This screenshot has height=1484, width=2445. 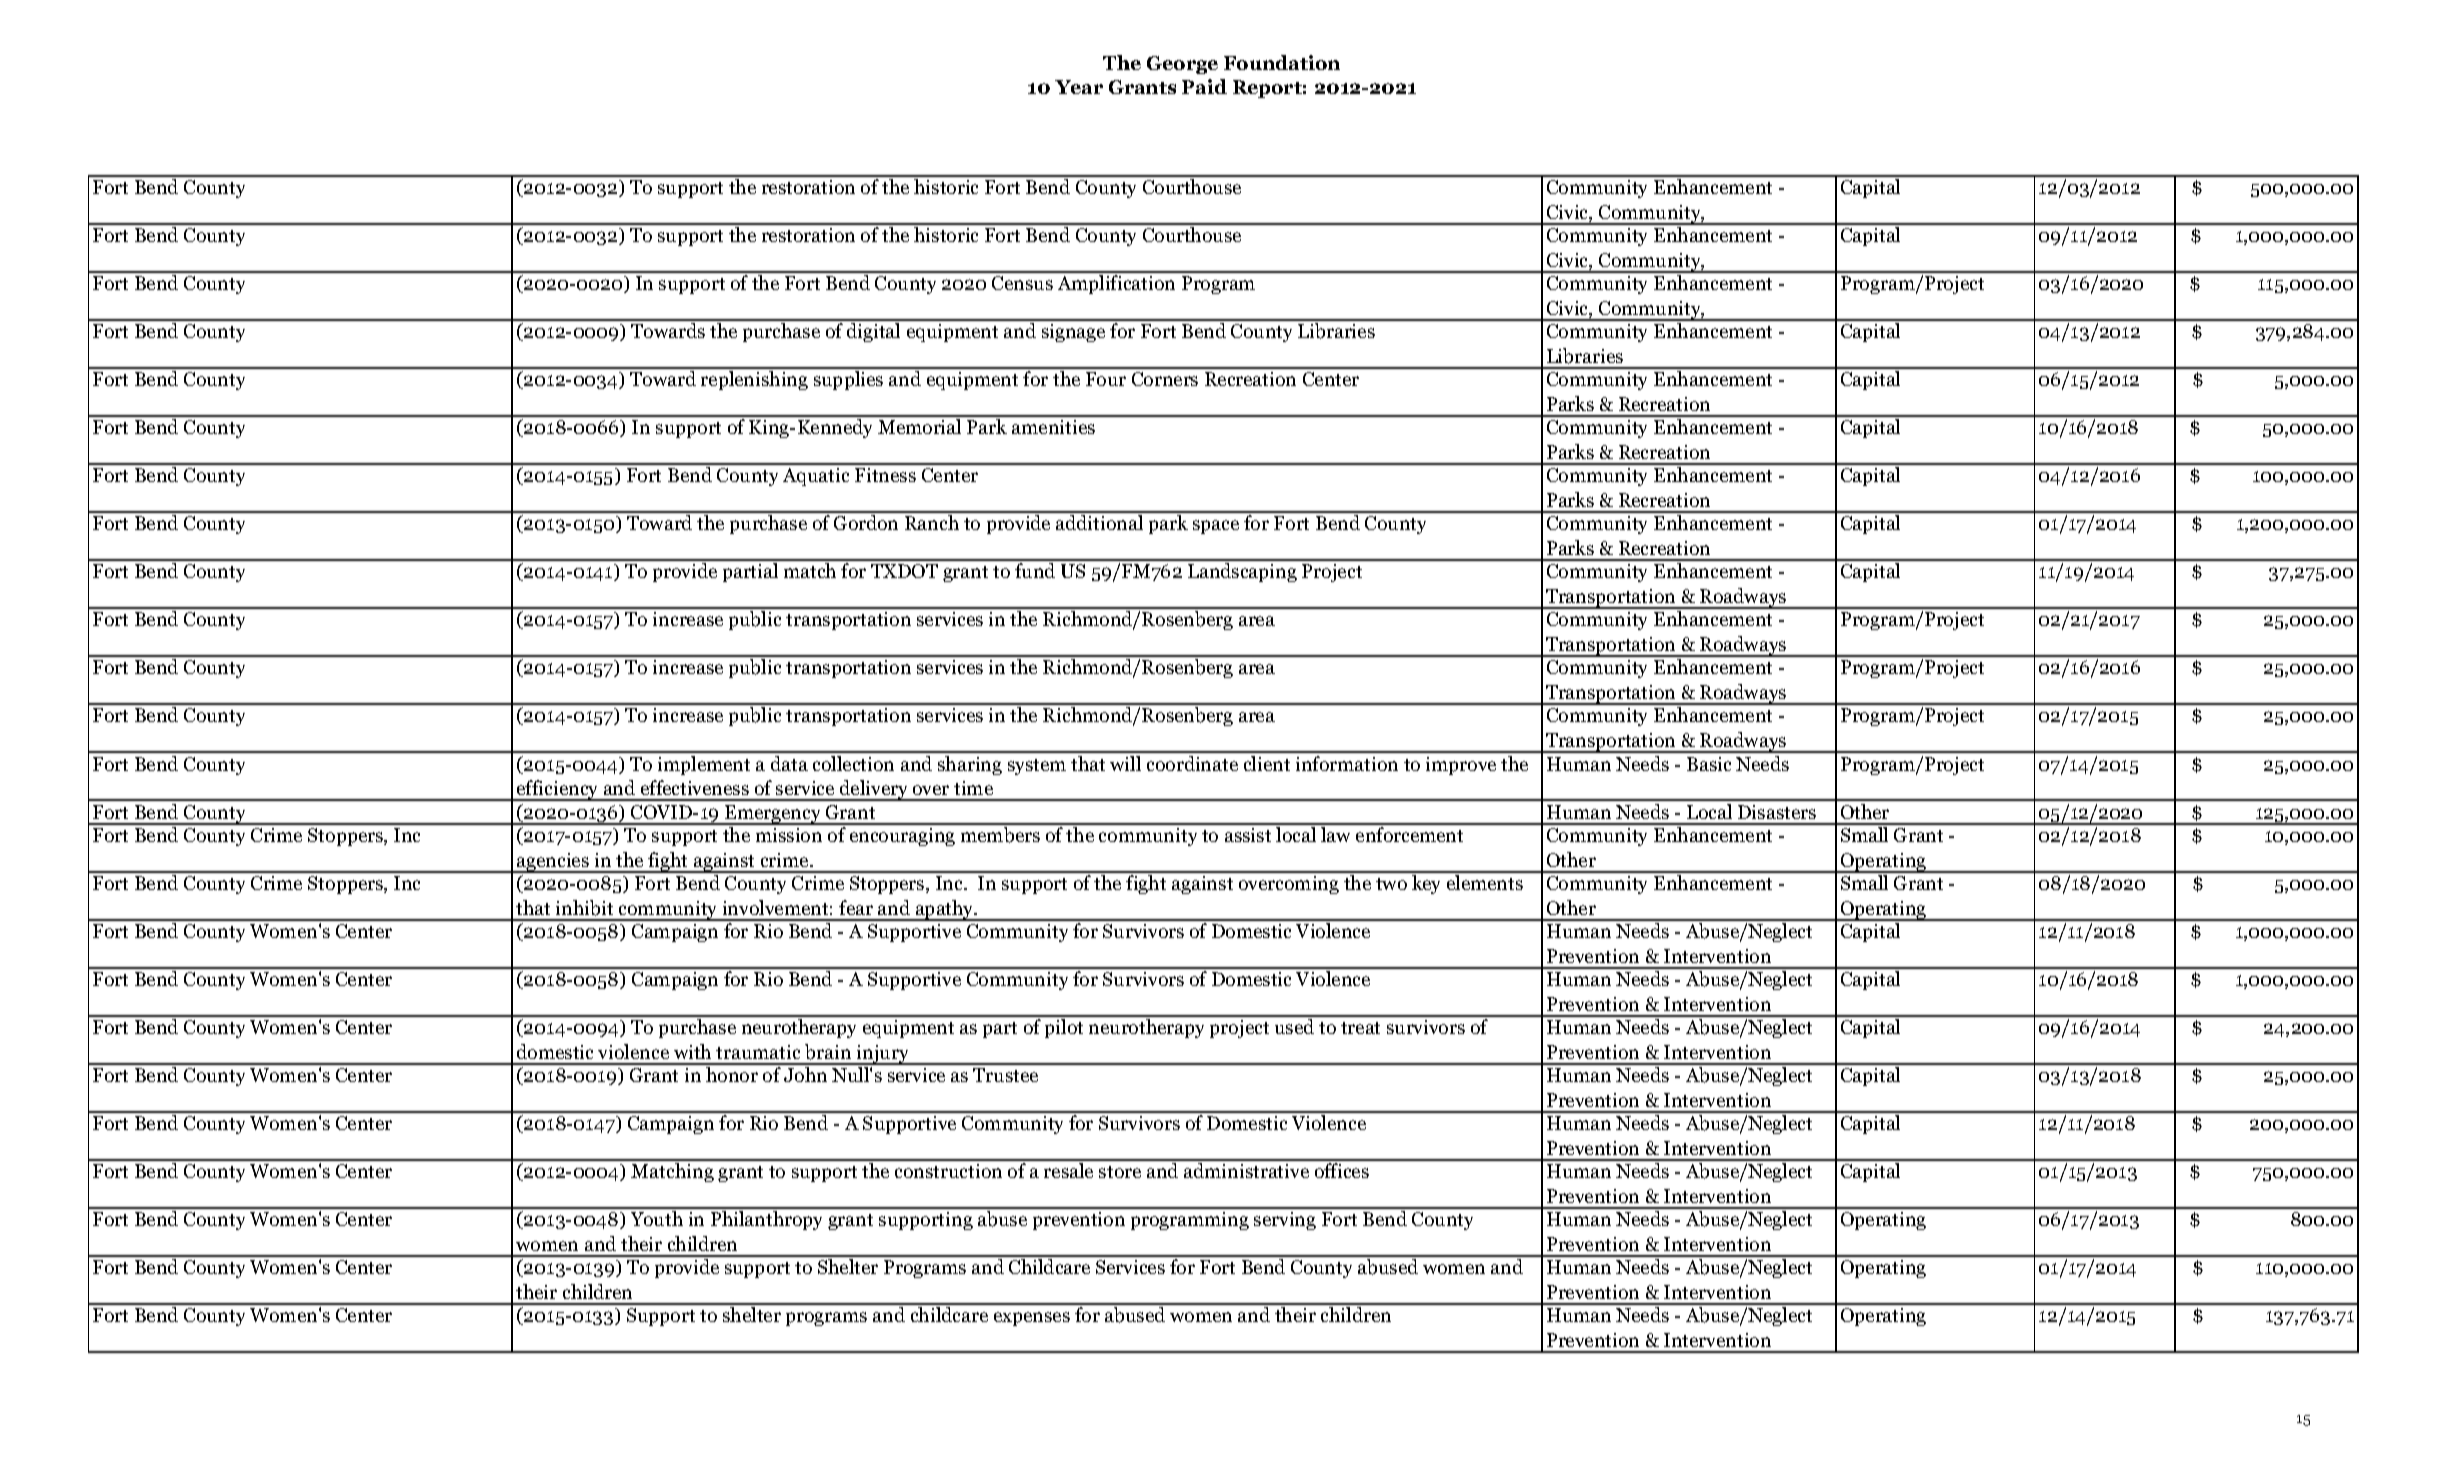 What do you see at coordinates (1125, 763) in the screenshot?
I see `will` at bounding box center [1125, 763].
